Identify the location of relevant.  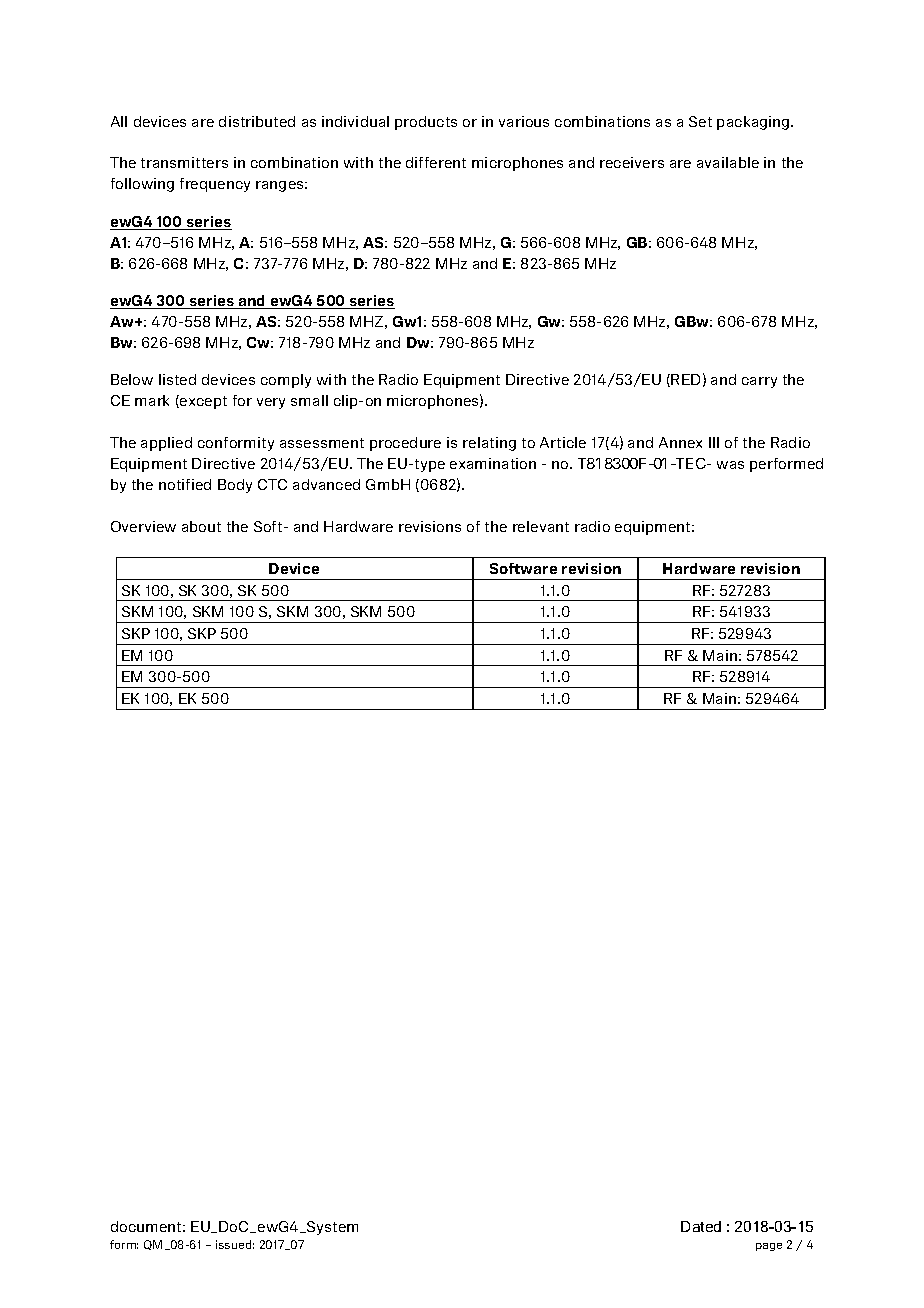
(541, 526).
